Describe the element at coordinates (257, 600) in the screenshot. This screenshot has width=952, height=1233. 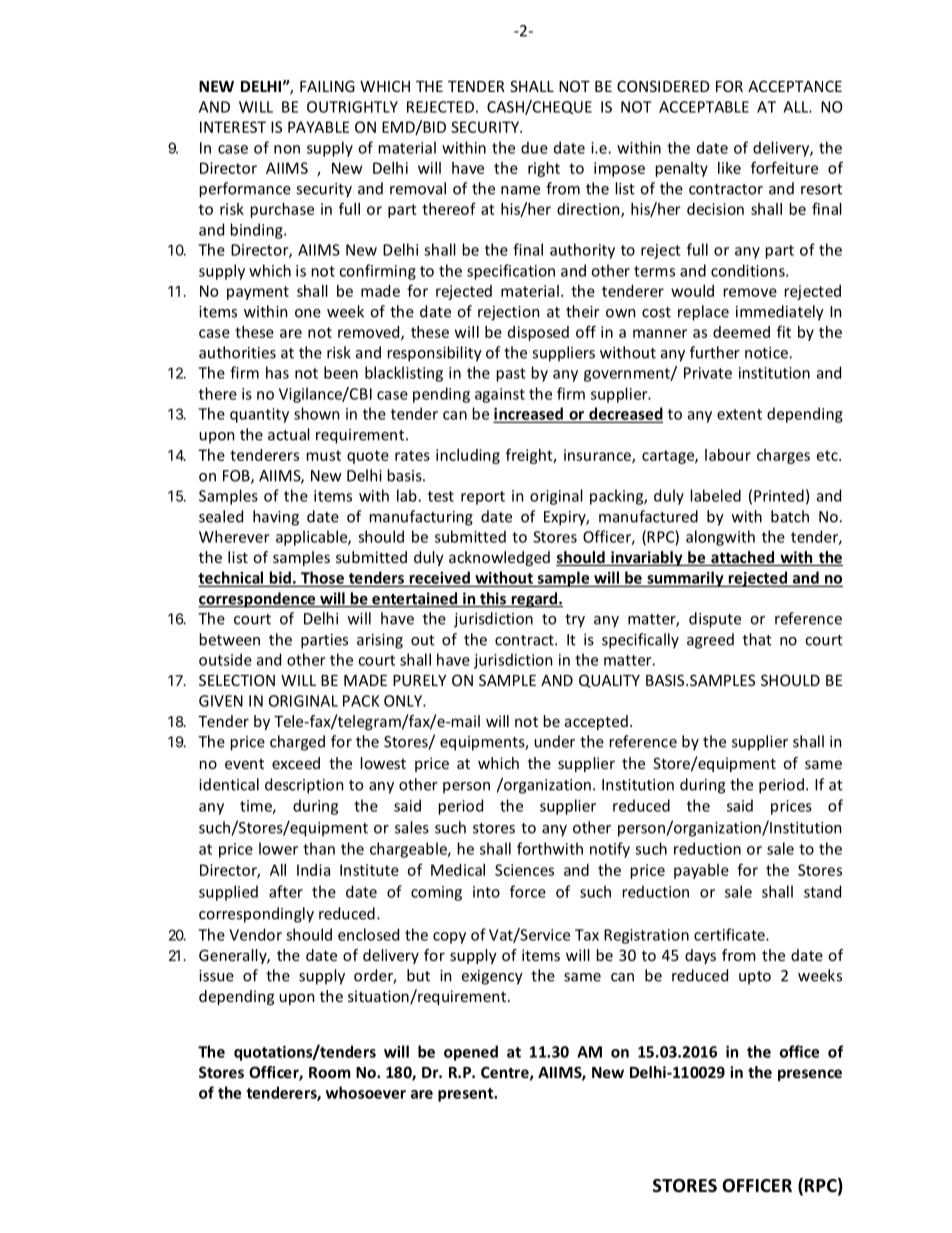
I see `correspondence` at that location.
